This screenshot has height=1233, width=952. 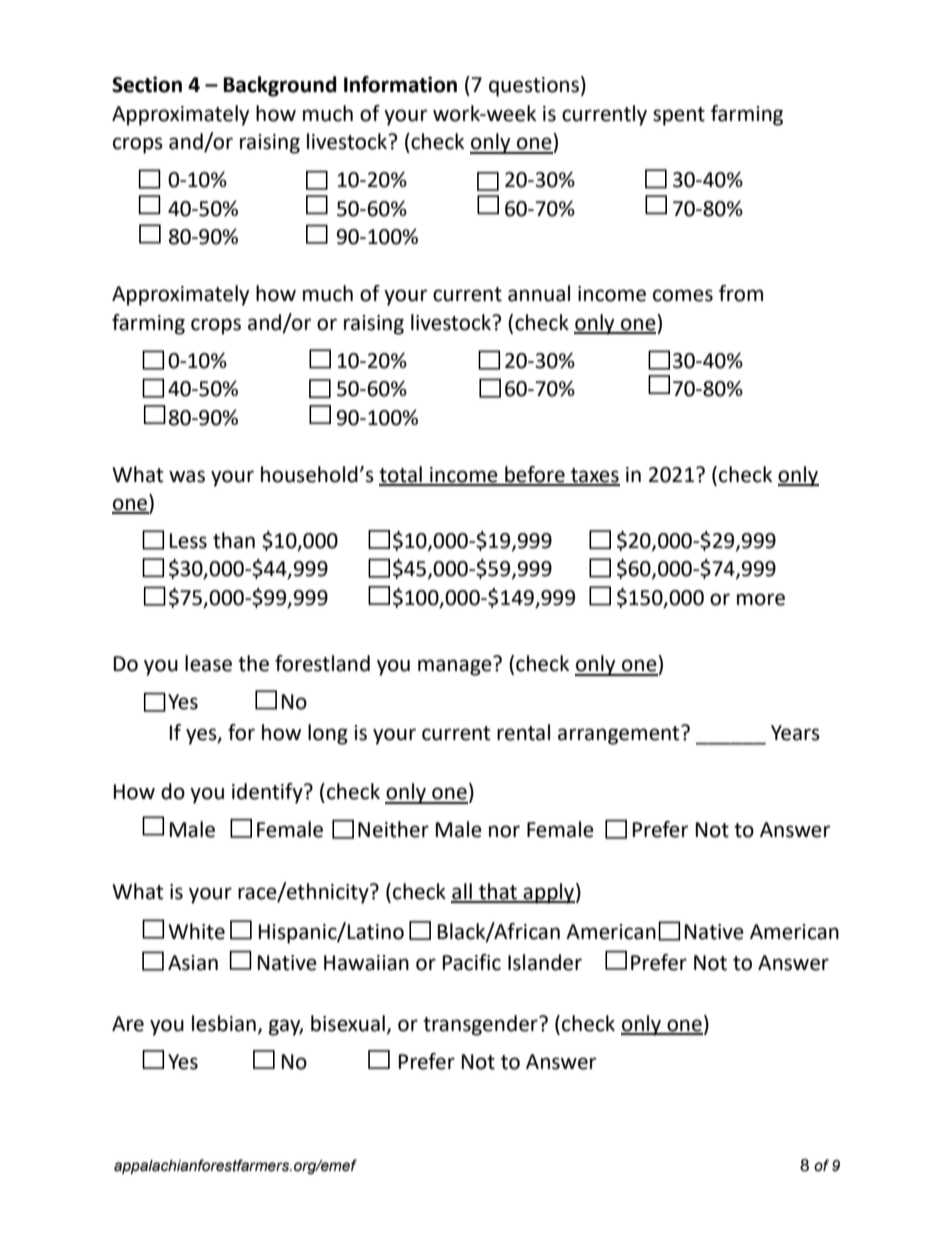 I want to click on lesbian, so click(x=224, y=1023).
